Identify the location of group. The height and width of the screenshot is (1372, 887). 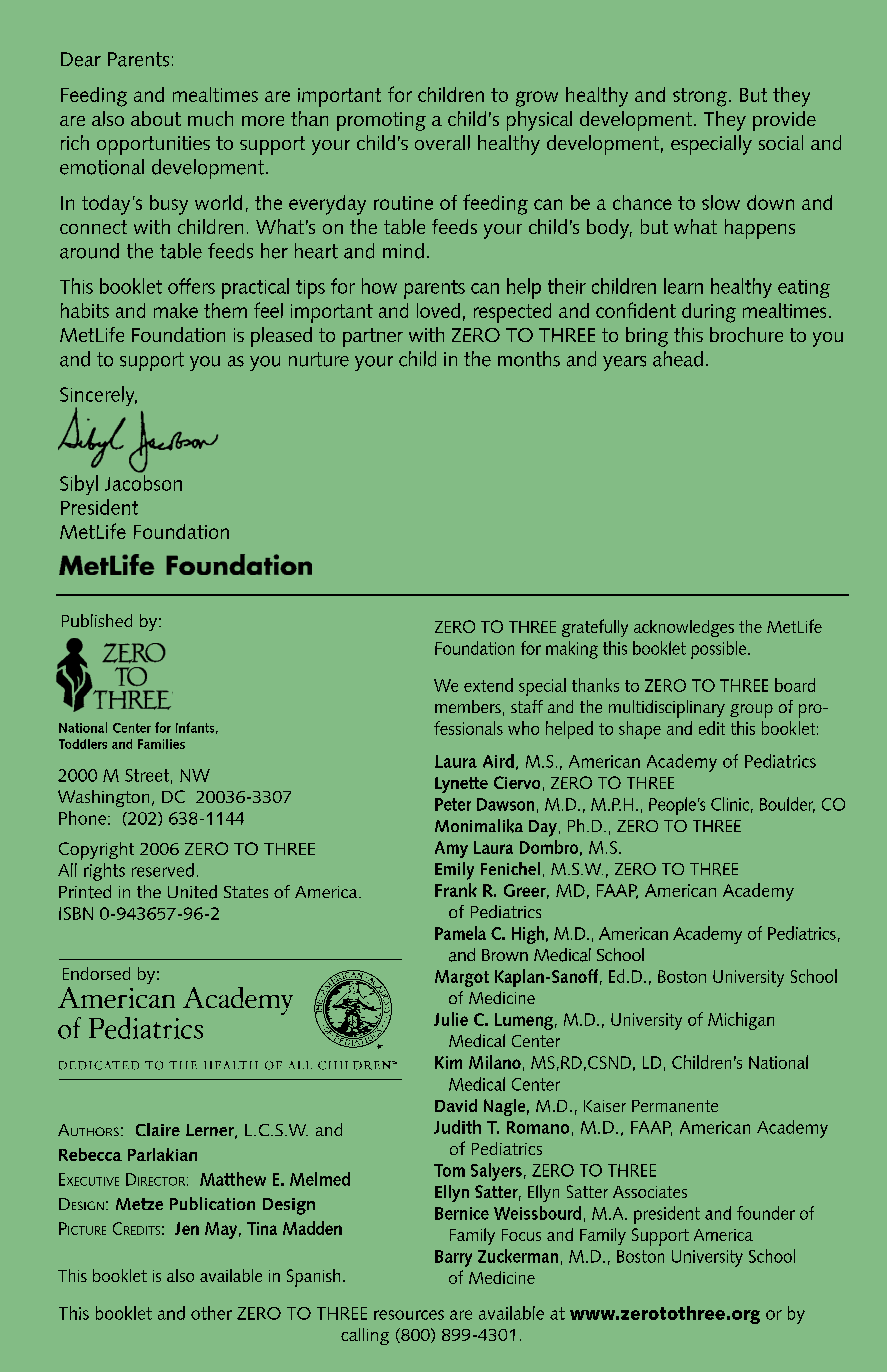
(751, 711).
